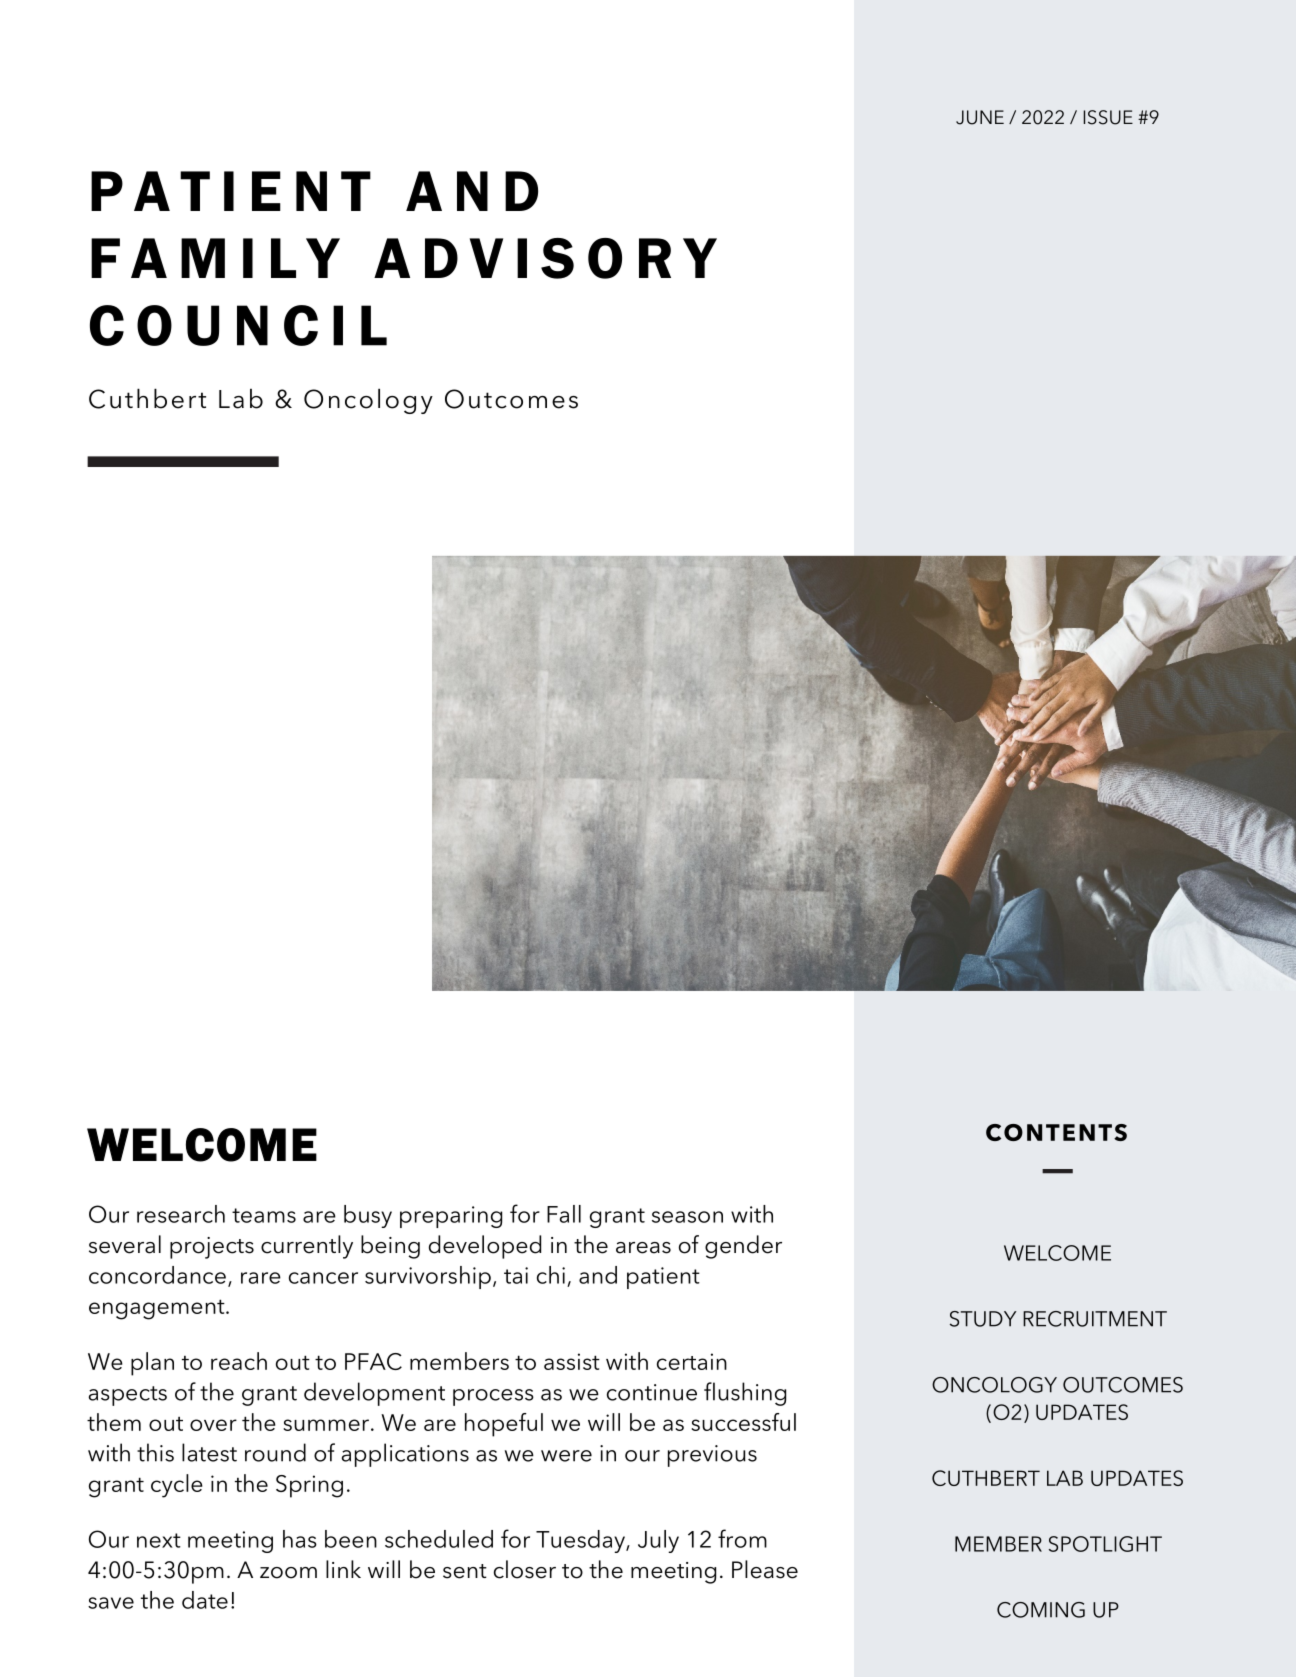 Image resolution: width=1296 pixels, height=1677 pixels. I want to click on research, so click(181, 1214).
